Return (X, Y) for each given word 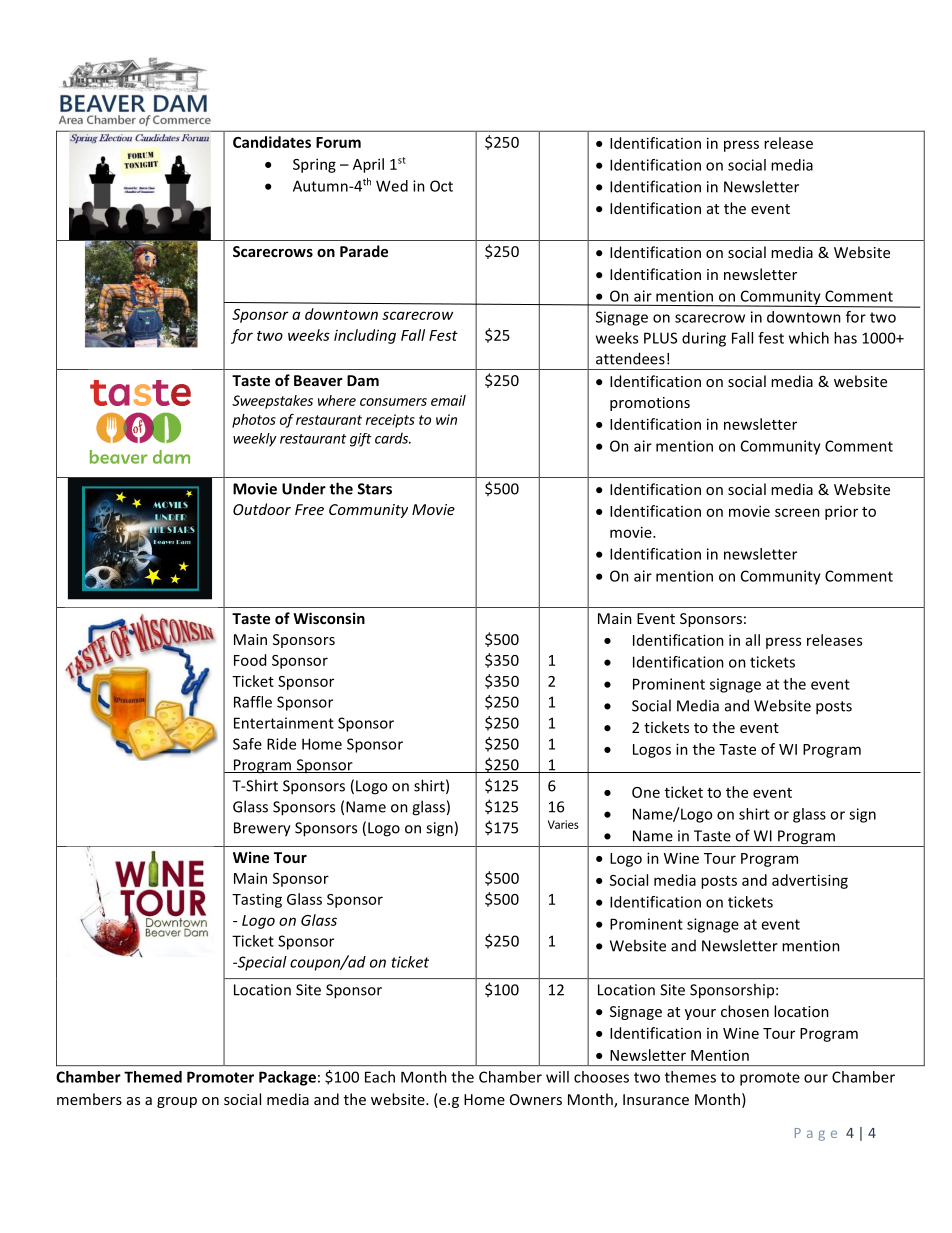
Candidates (272, 142)
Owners (536, 1099)
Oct (441, 186)
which (809, 338)
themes (690, 1077)
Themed (153, 1077)
